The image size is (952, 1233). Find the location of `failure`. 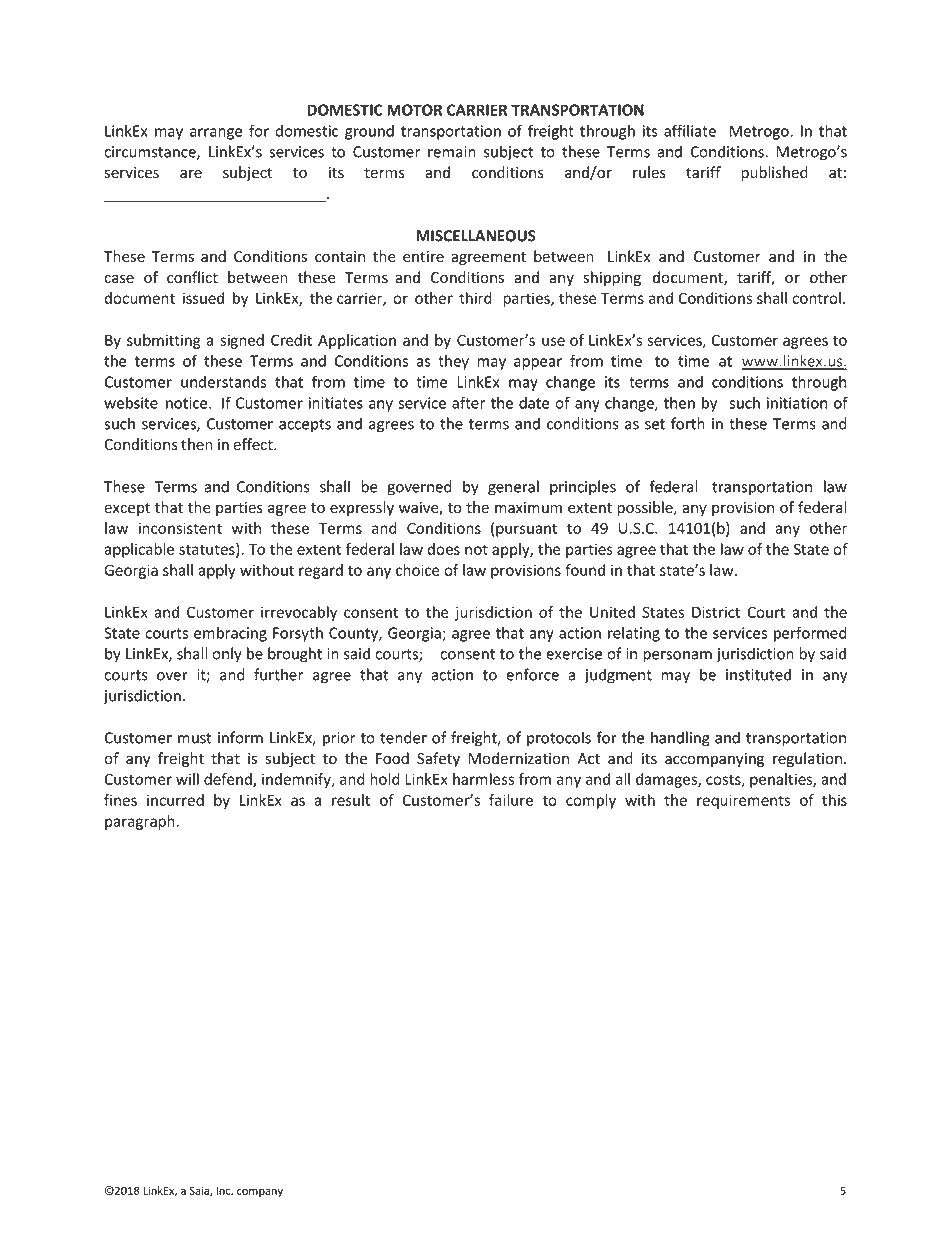

failure is located at coordinates (511, 800).
